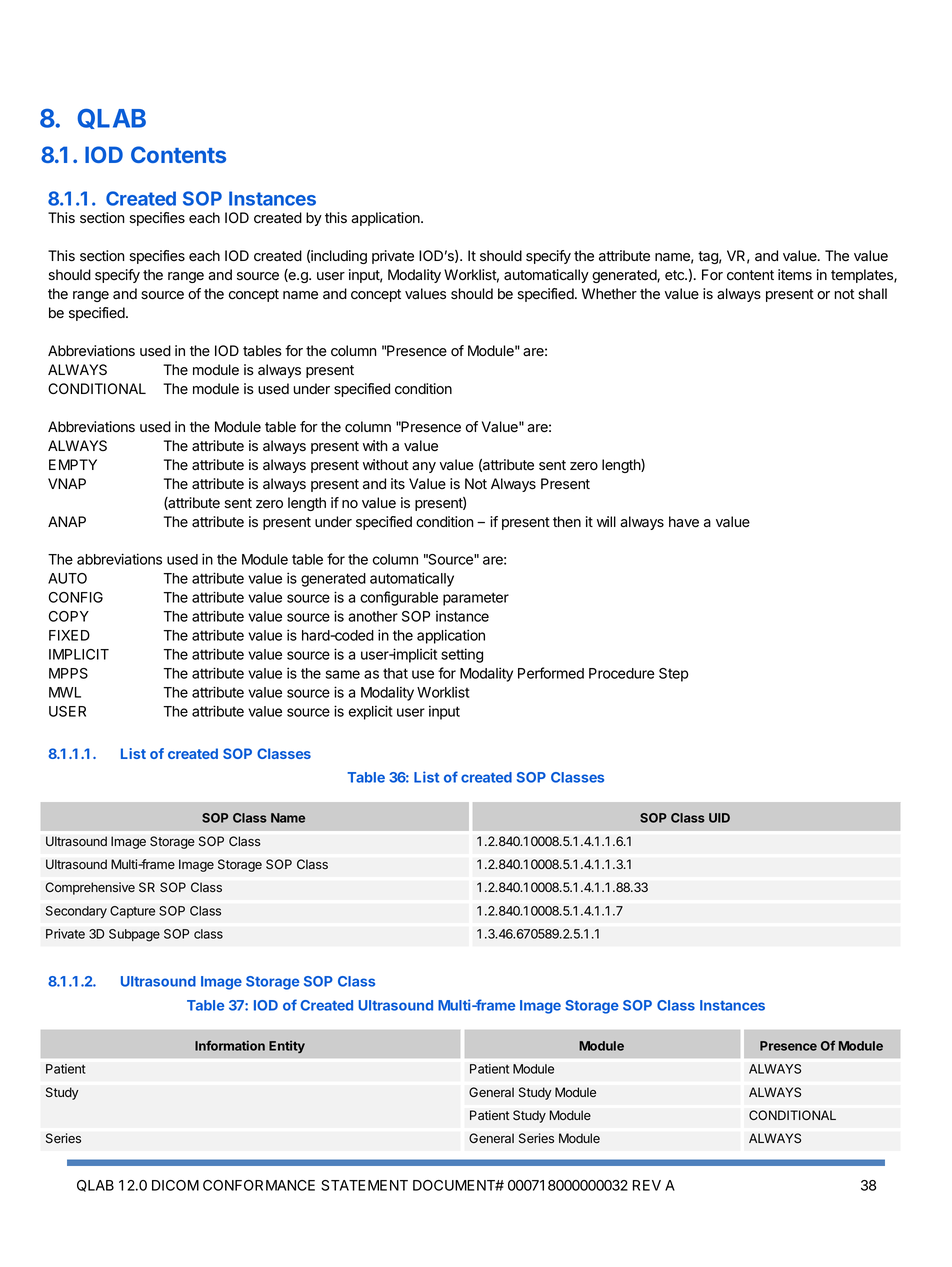 This document has height=1267, width=952. Describe the element at coordinates (287, 1046) in the document. I see `Entity` at that location.
